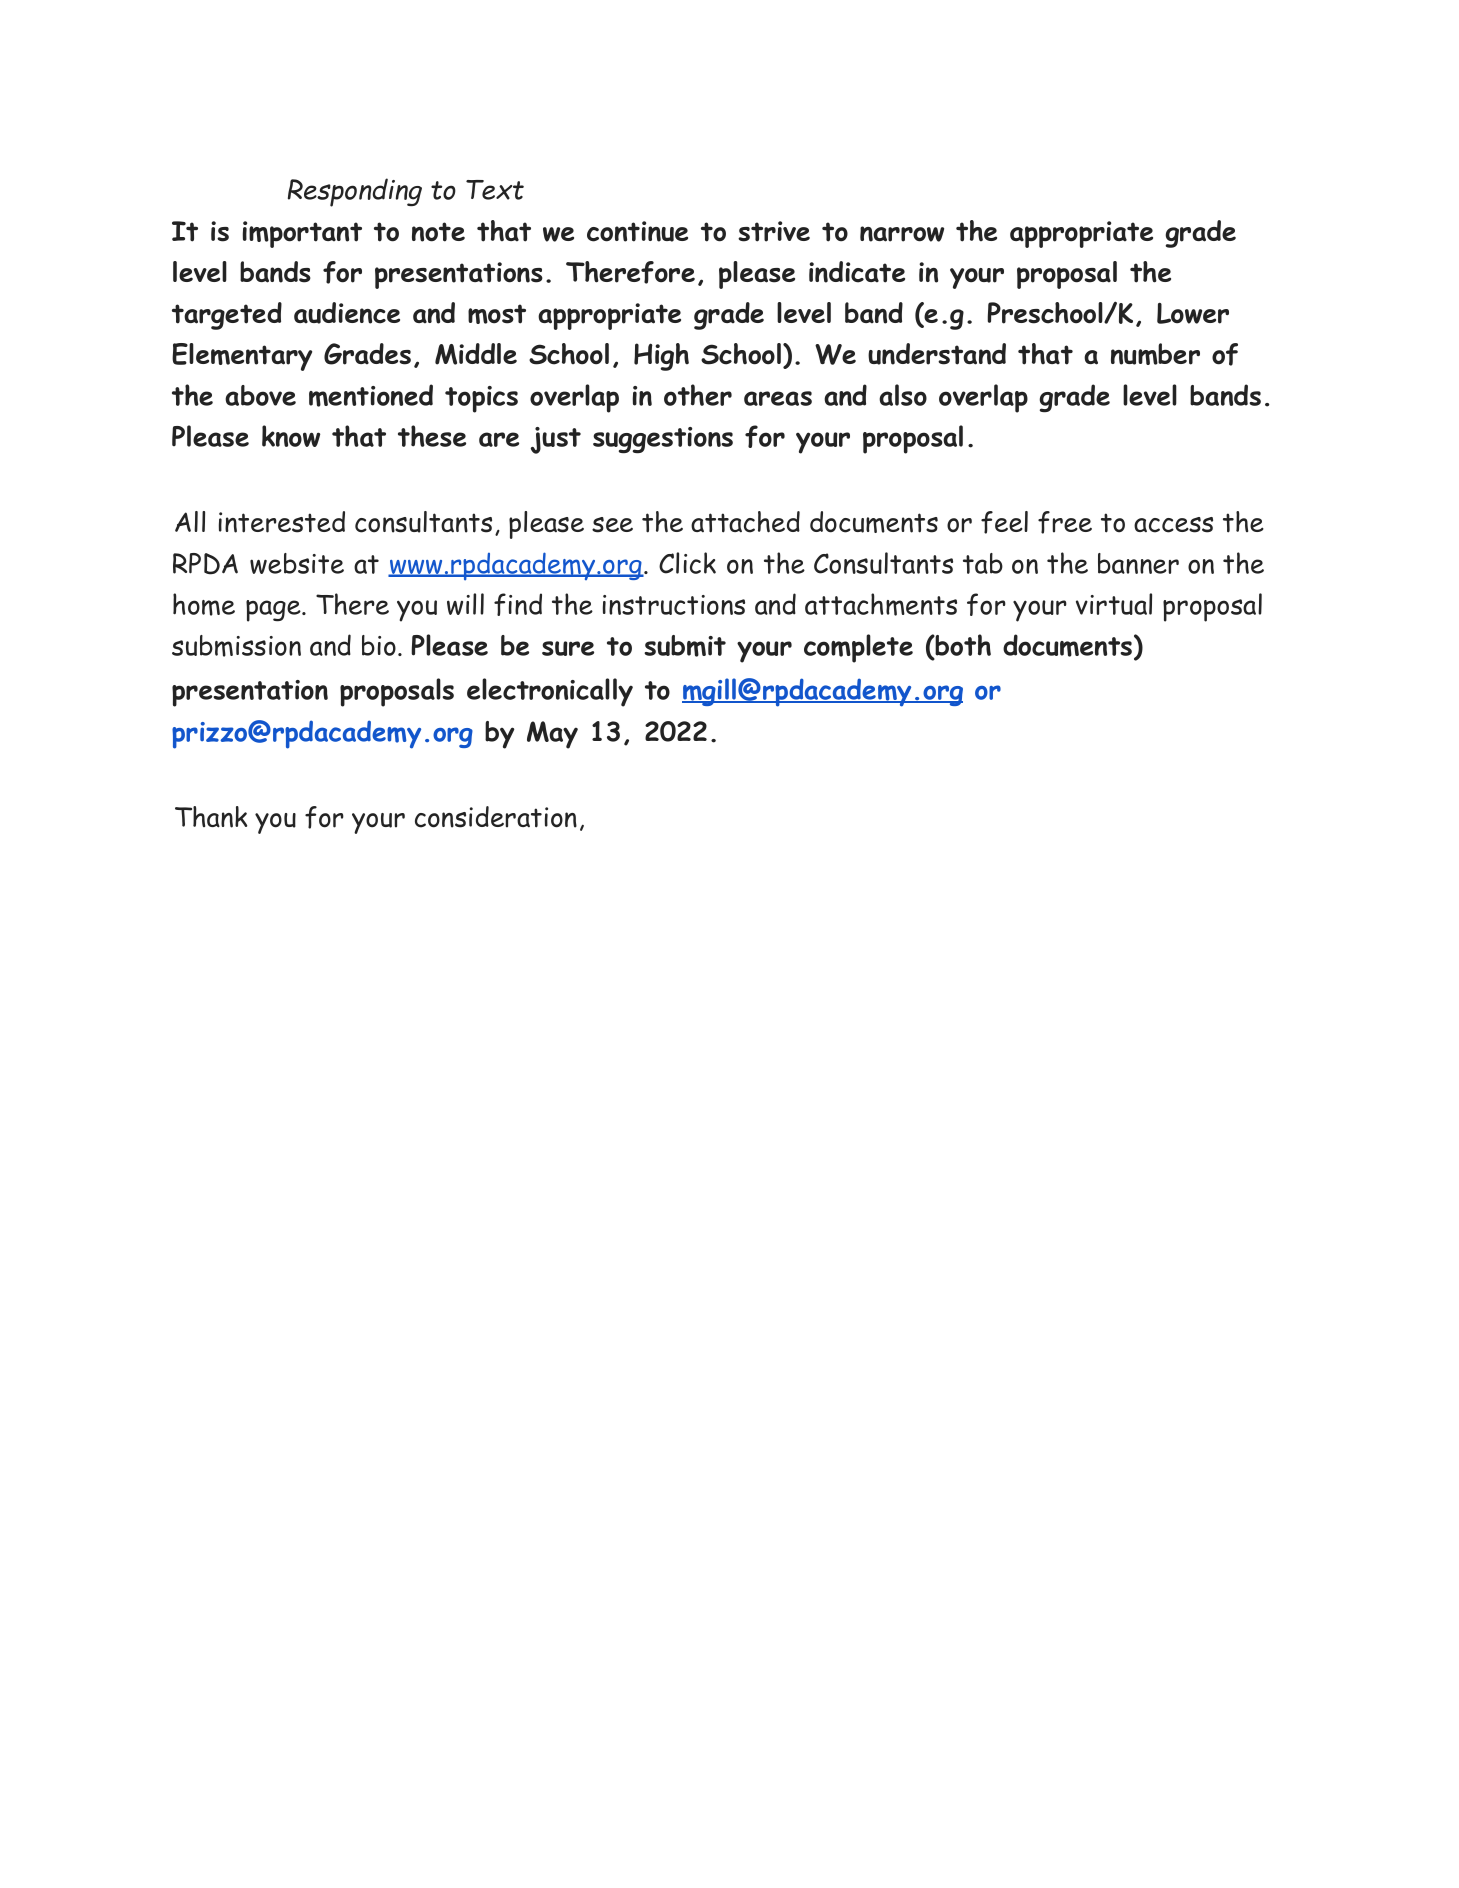 The width and height of the page is (1459, 1888). I want to click on High, so click(661, 357).
